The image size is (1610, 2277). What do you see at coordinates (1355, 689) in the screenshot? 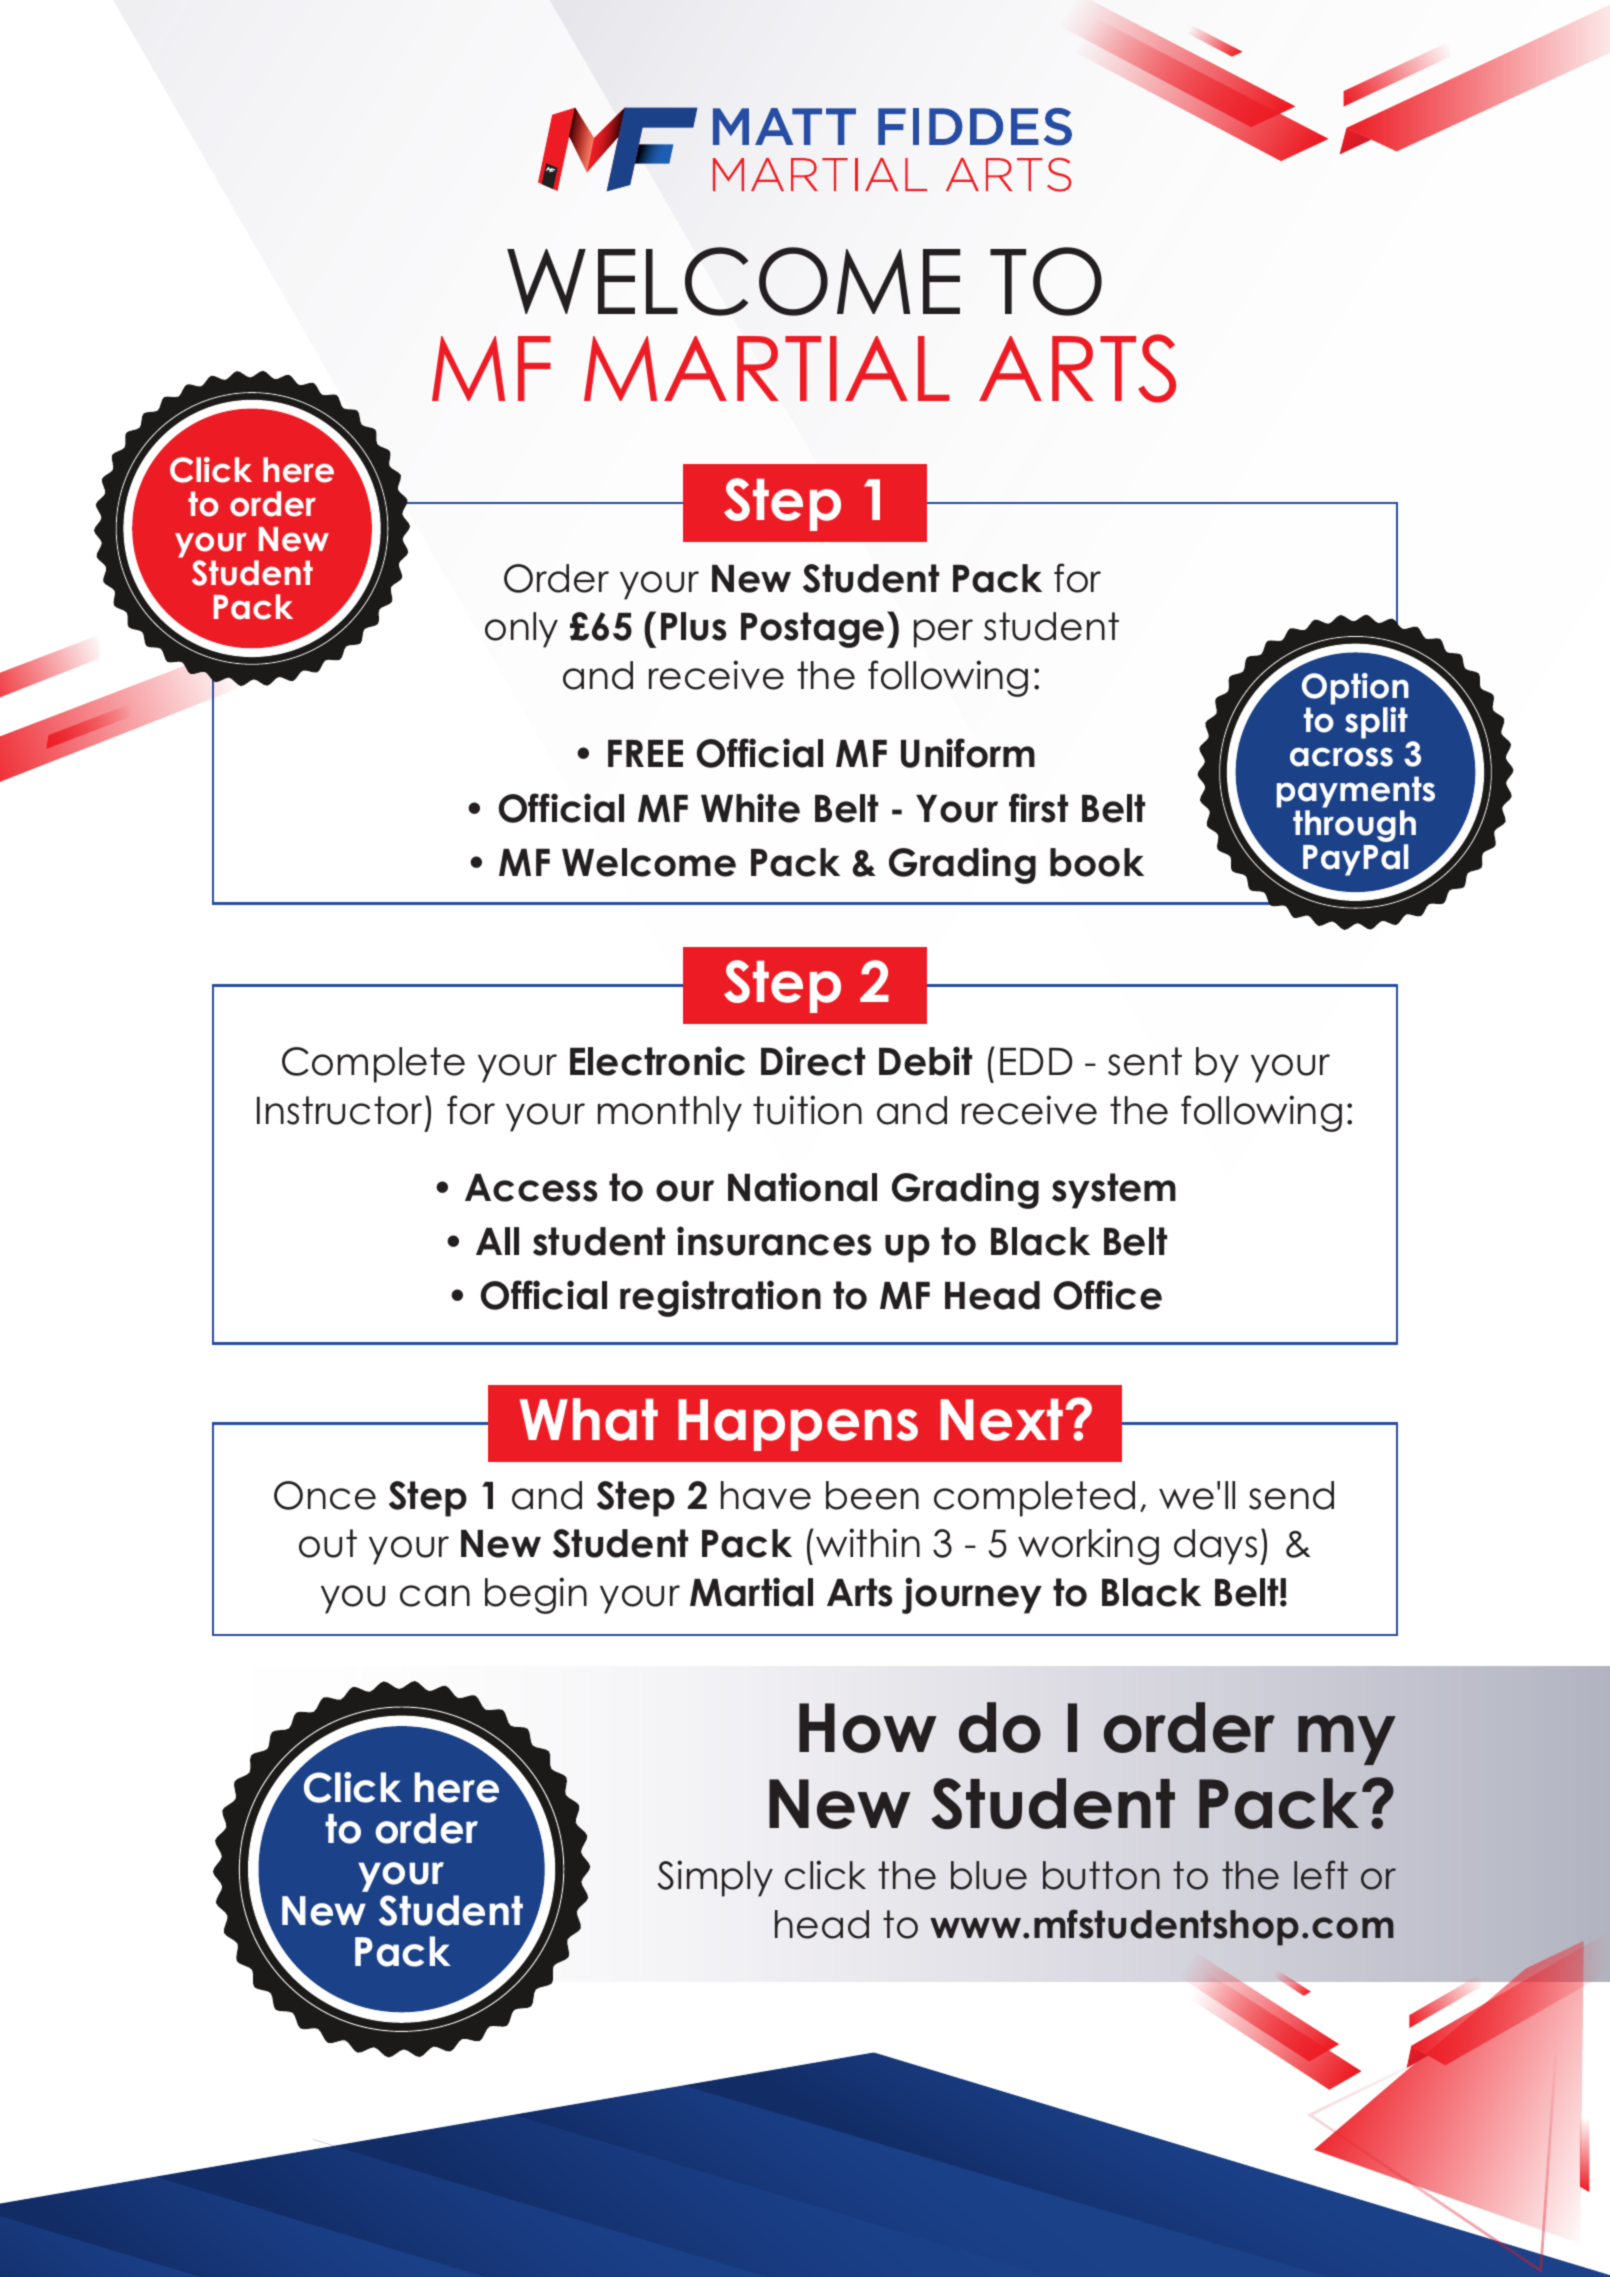
I see `Option` at bounding box center [1355, 689].
